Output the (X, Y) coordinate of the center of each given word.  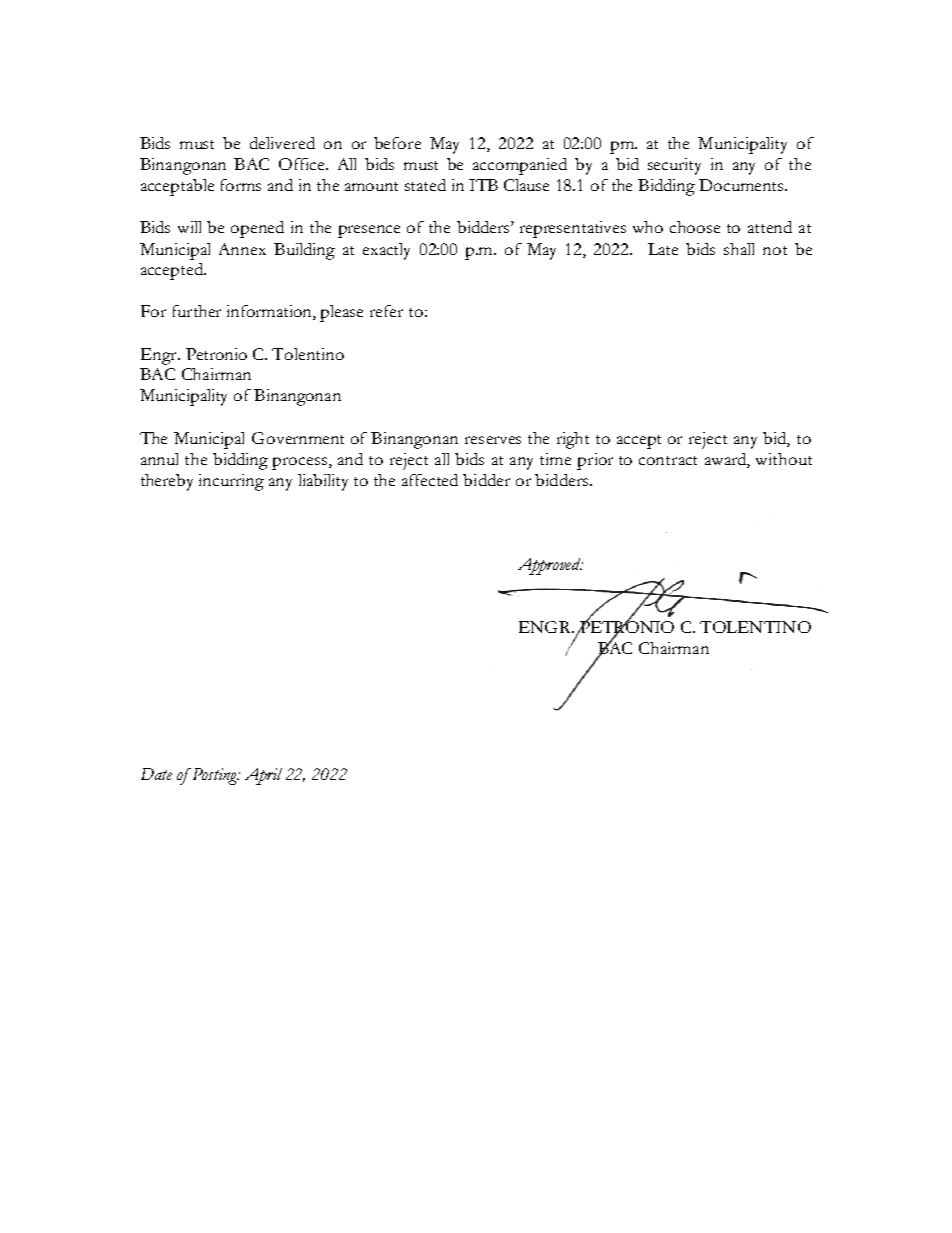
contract (668, 460)
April (263, 776)
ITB (483, 185)
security (674, 166)
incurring (231, 482)
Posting (214, 776)
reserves (493, 440)
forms (241, 185)
